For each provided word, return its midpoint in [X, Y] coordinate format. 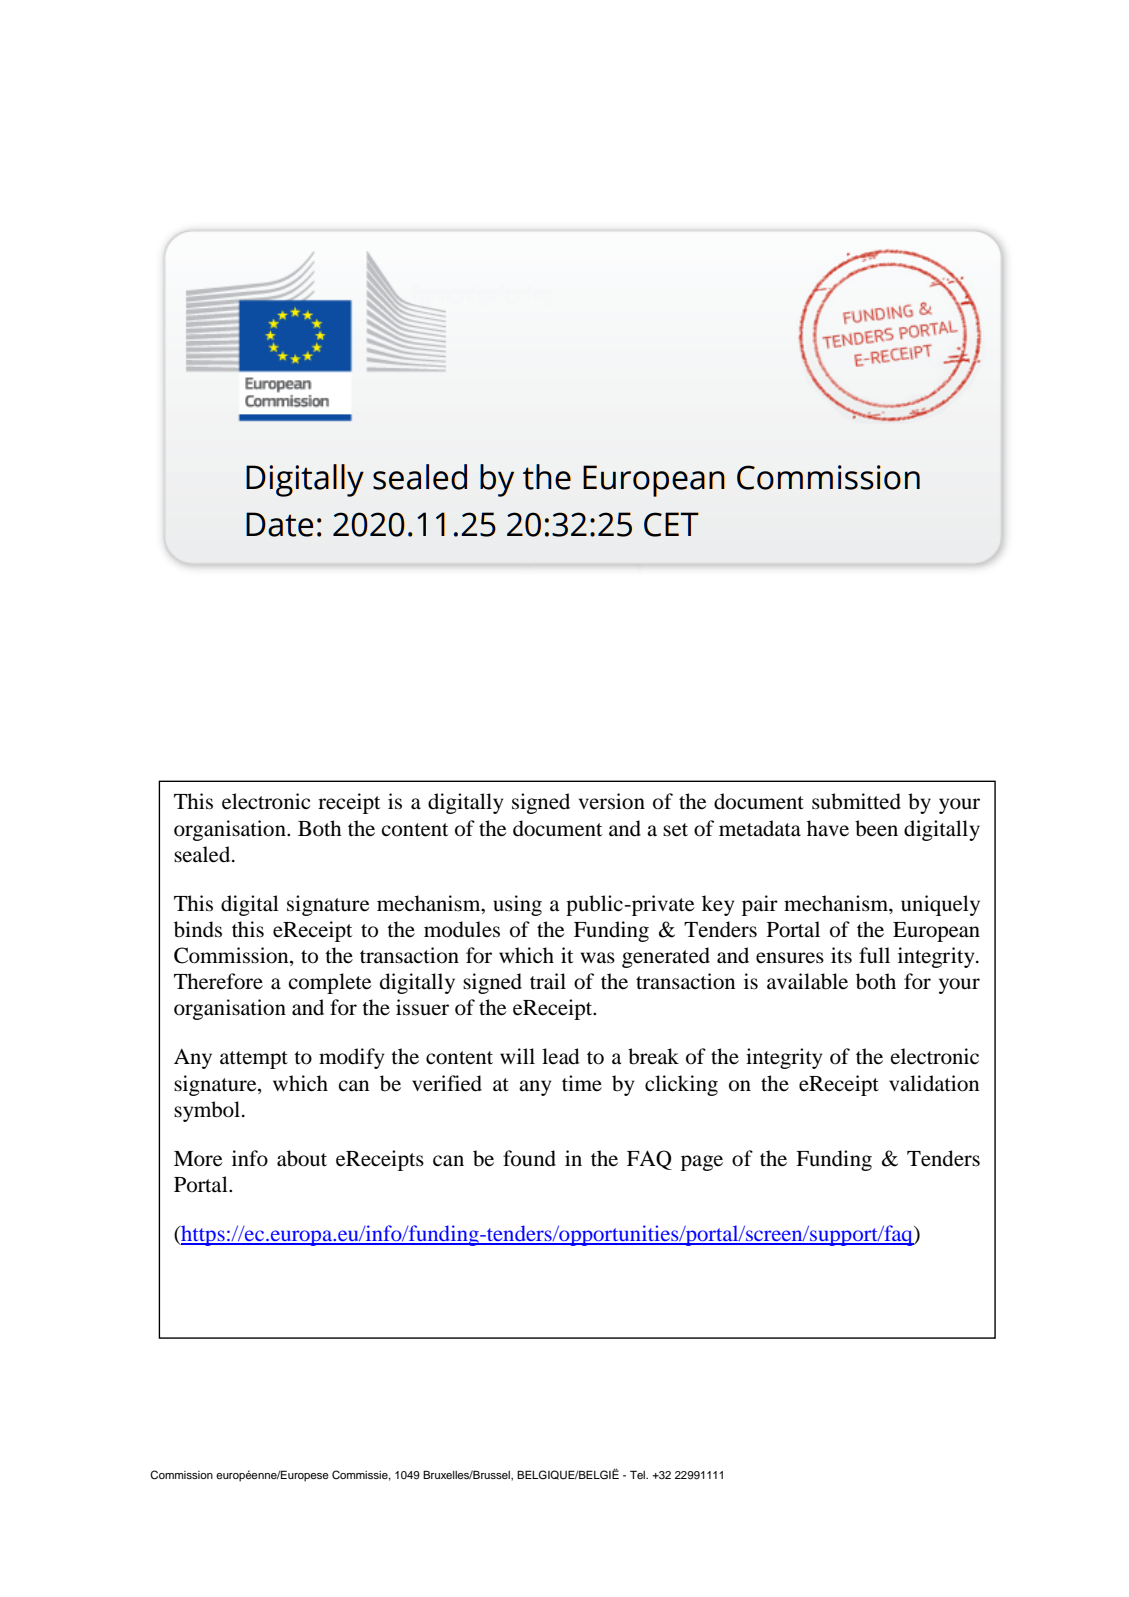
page [702, 1163]
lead [560, 1056]
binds [198, 929]
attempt [254, 1060]
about [302, 1158]
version [612, 801]
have [828, 828]
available [807, 981]
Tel [638, 1474]
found [529, 1158]
